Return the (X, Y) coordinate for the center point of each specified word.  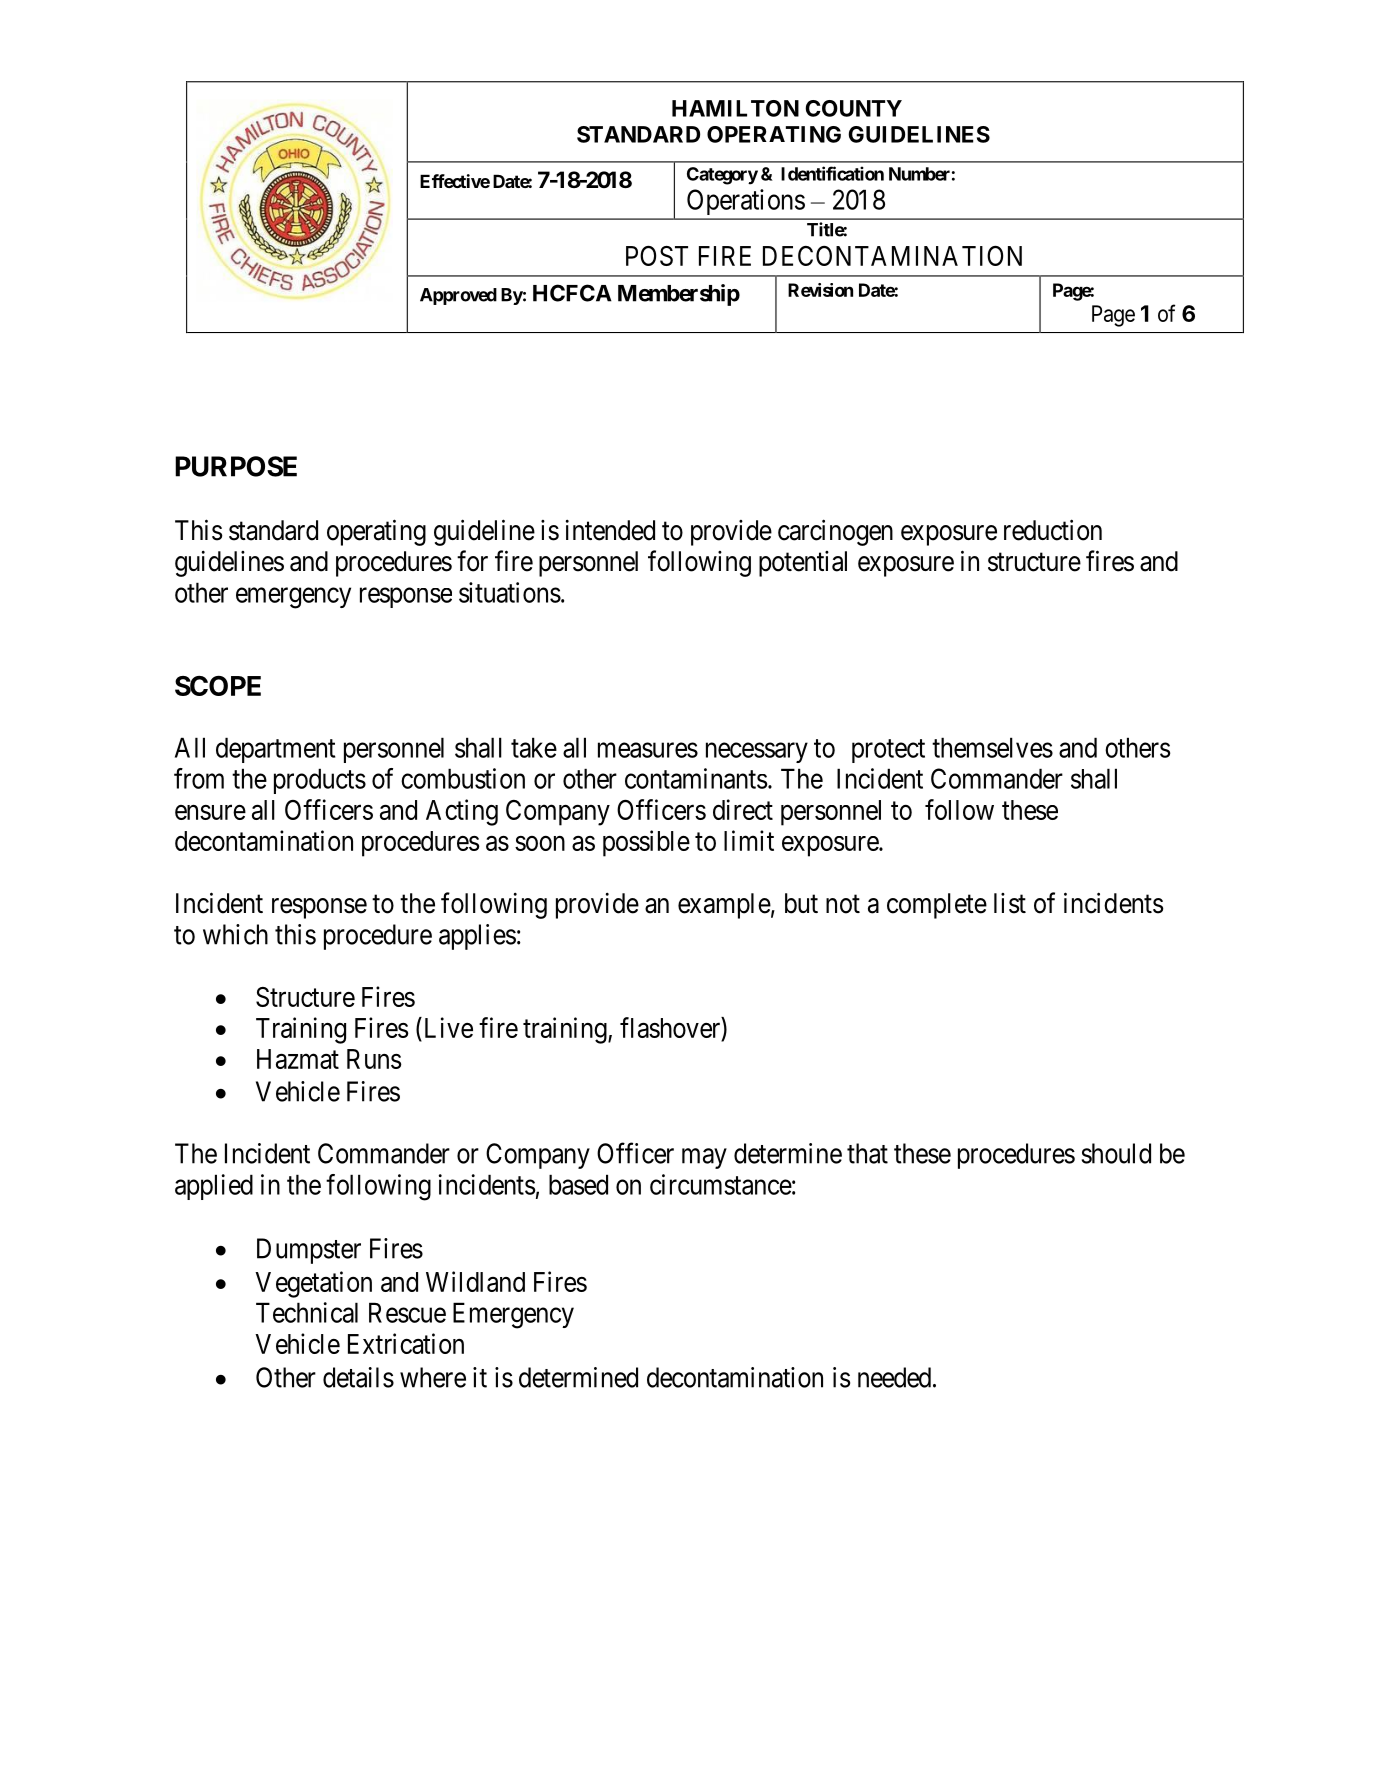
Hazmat (298, 1059)
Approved (458, 296)
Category (722, 176)
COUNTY (853, 108)
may (704, 1158)
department (275, 750)
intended (610, 530)
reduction (1053, 530)
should (1116, 1153)
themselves (992, 747)
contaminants (696, 778)
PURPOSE (236, 466)
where (433, 1377)
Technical (307, 1312)
